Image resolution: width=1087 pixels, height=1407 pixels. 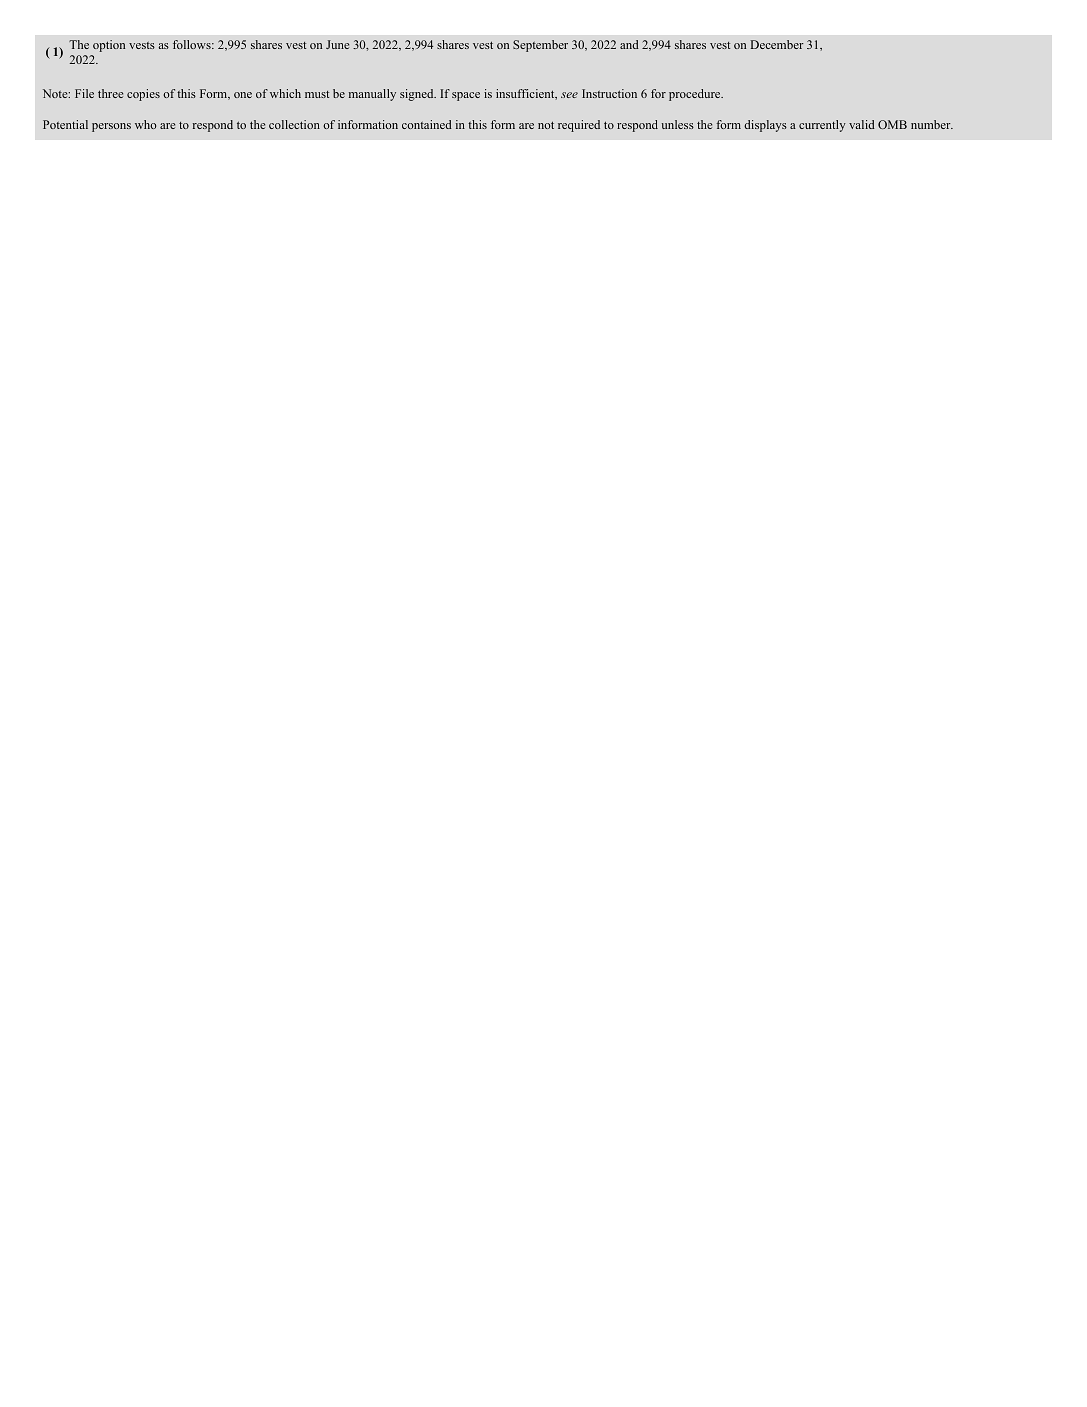 I want to click on copies, so click(x=143, y=95).
